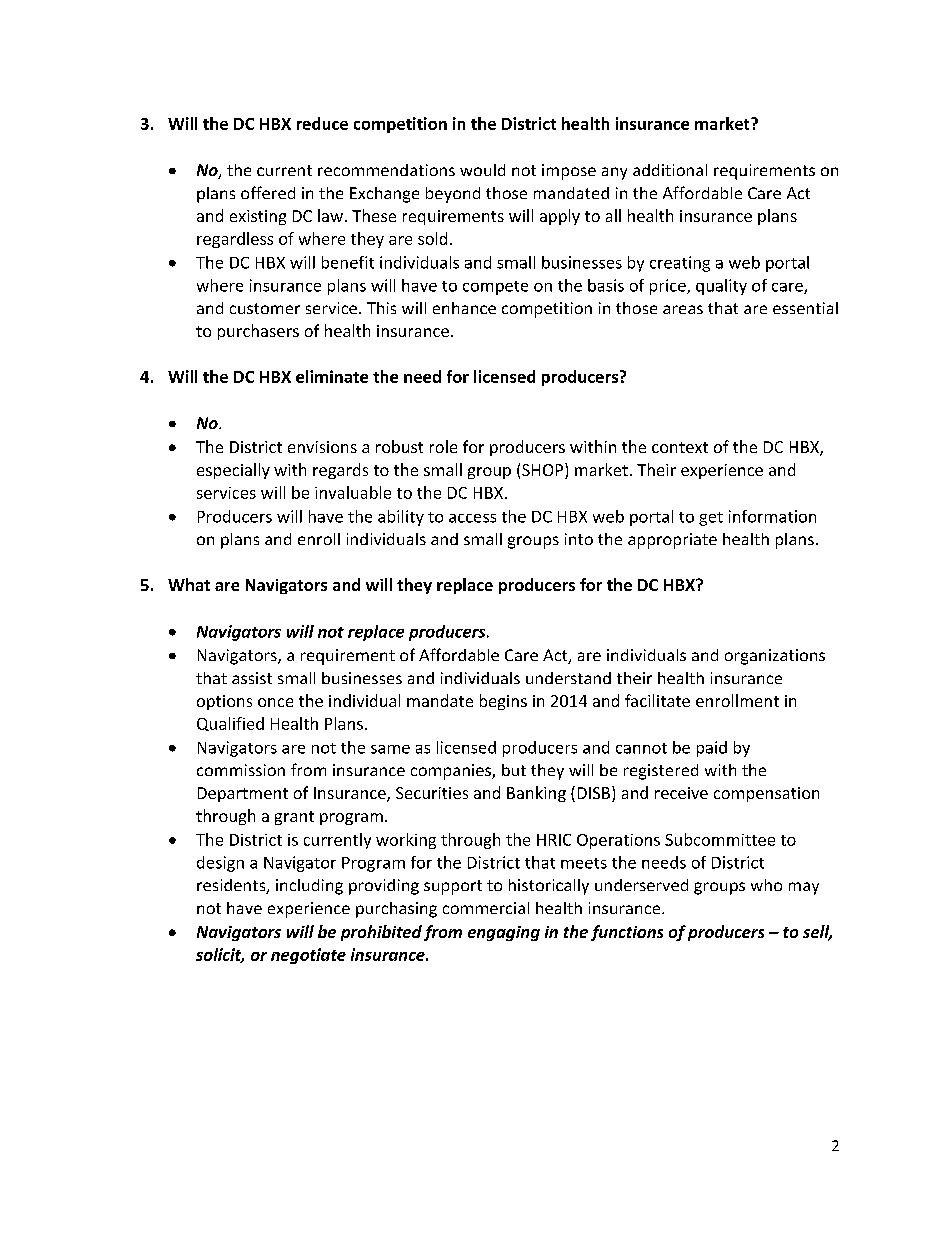  What do you see at coordinates (308, 956) in the screenshot?
I see `negotiate` at bounding box center [308, 956].
